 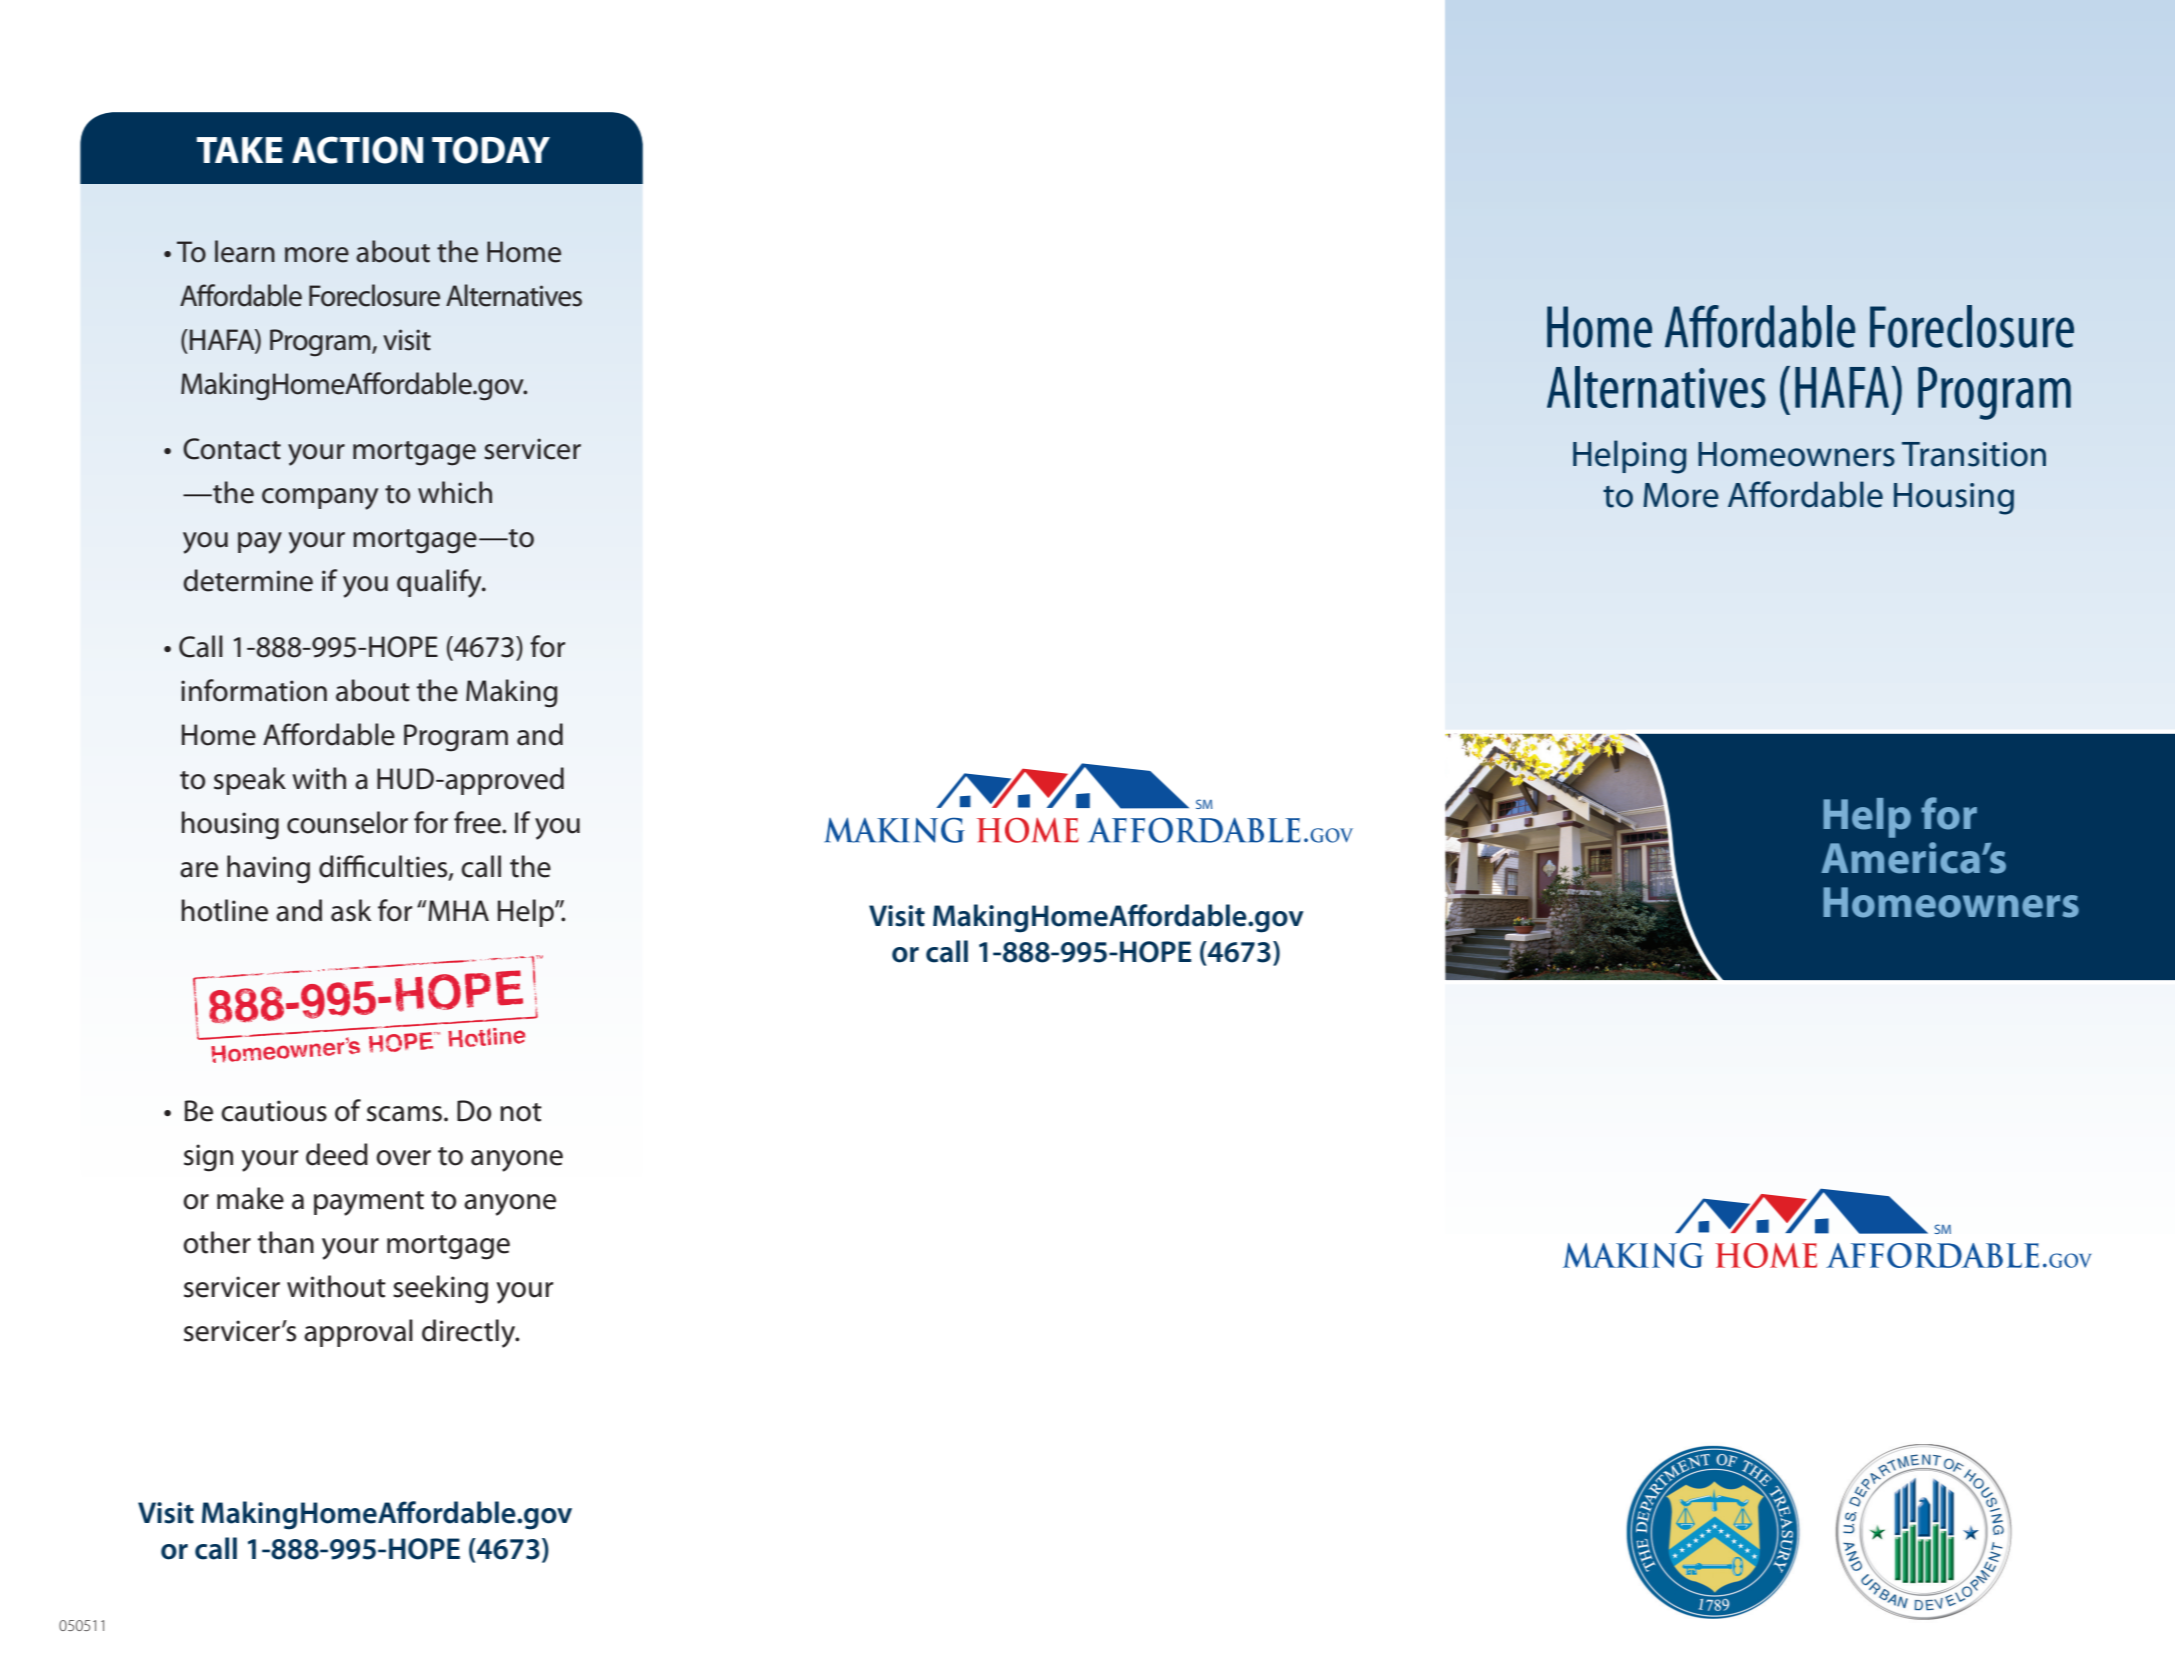 I want to click on ACTION, so click(x=357, y=150).
